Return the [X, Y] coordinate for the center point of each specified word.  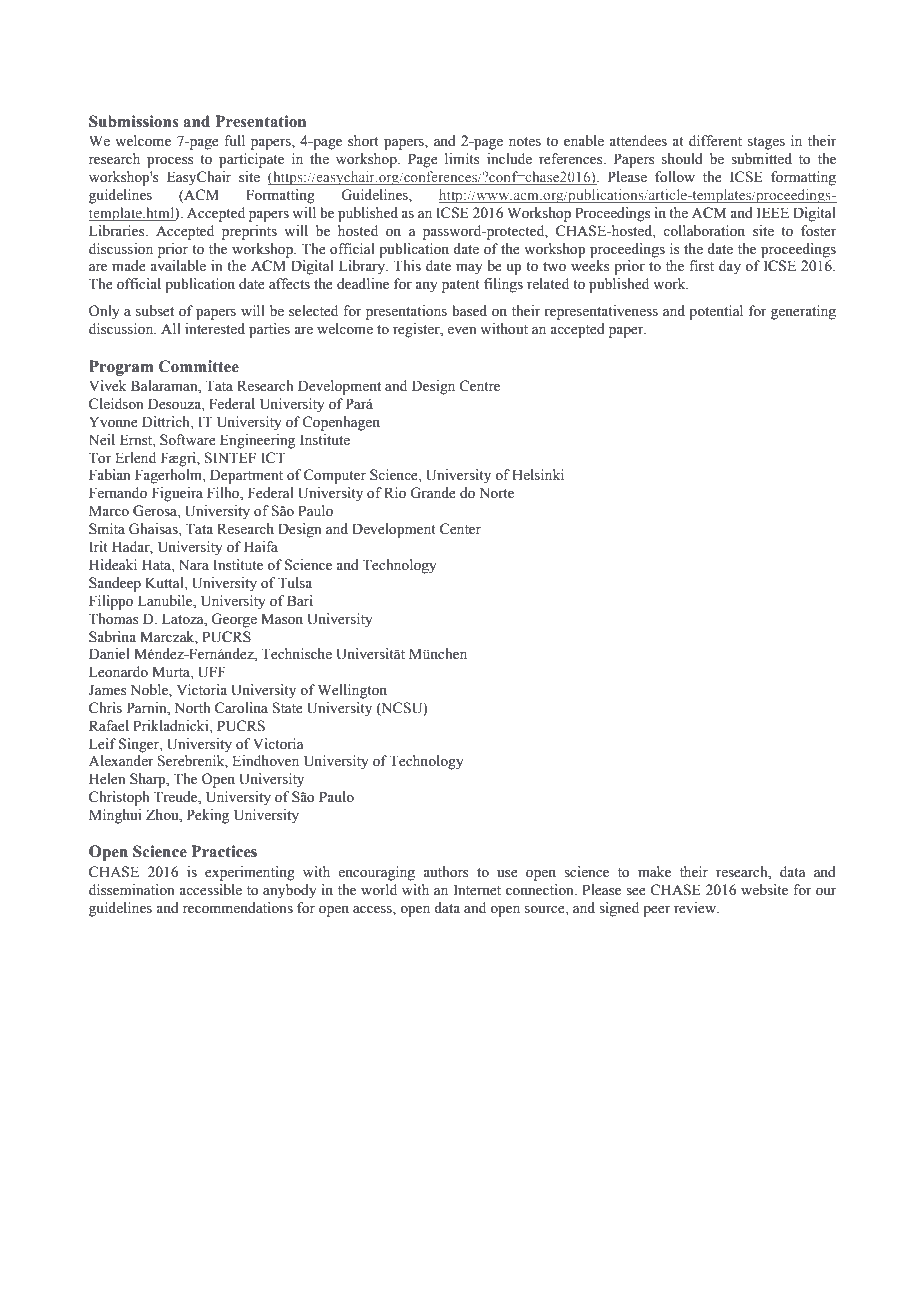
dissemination [131, 890]
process [170, 162]
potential [716, 312]
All [171, 328]
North [192, 708]
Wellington [352, 691]
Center [460, 529]
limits [462, 159]
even [461, 331]
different [715, 141]
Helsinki [538, 475]
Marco [109, 510]
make [654, 872]
